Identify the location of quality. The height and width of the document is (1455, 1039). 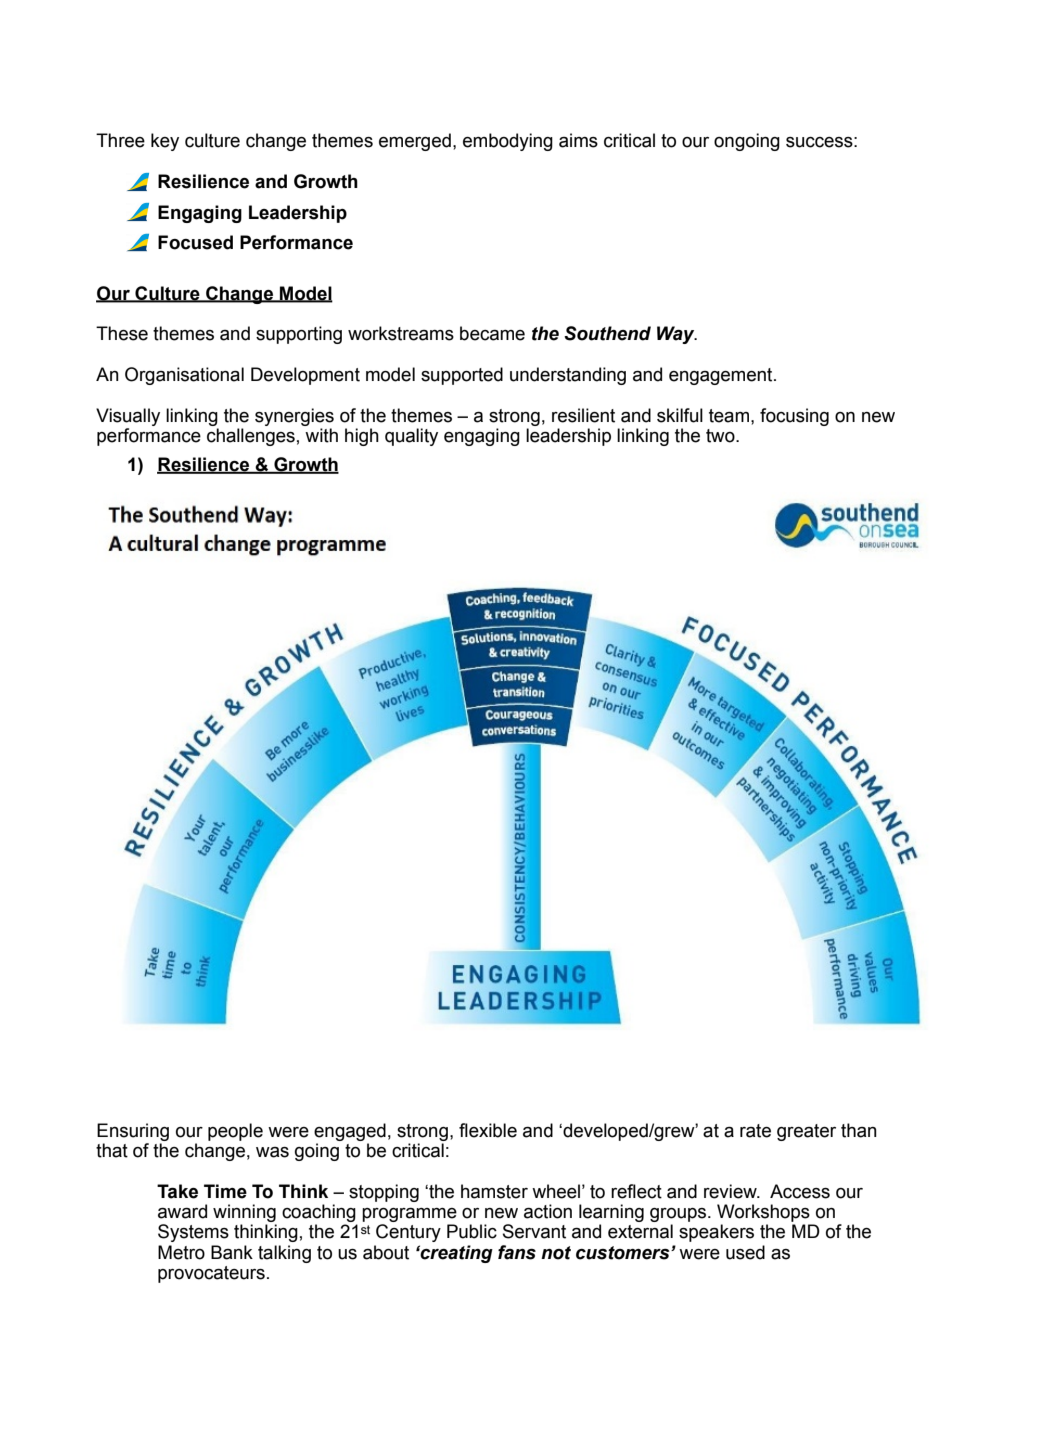
(411, 437).
